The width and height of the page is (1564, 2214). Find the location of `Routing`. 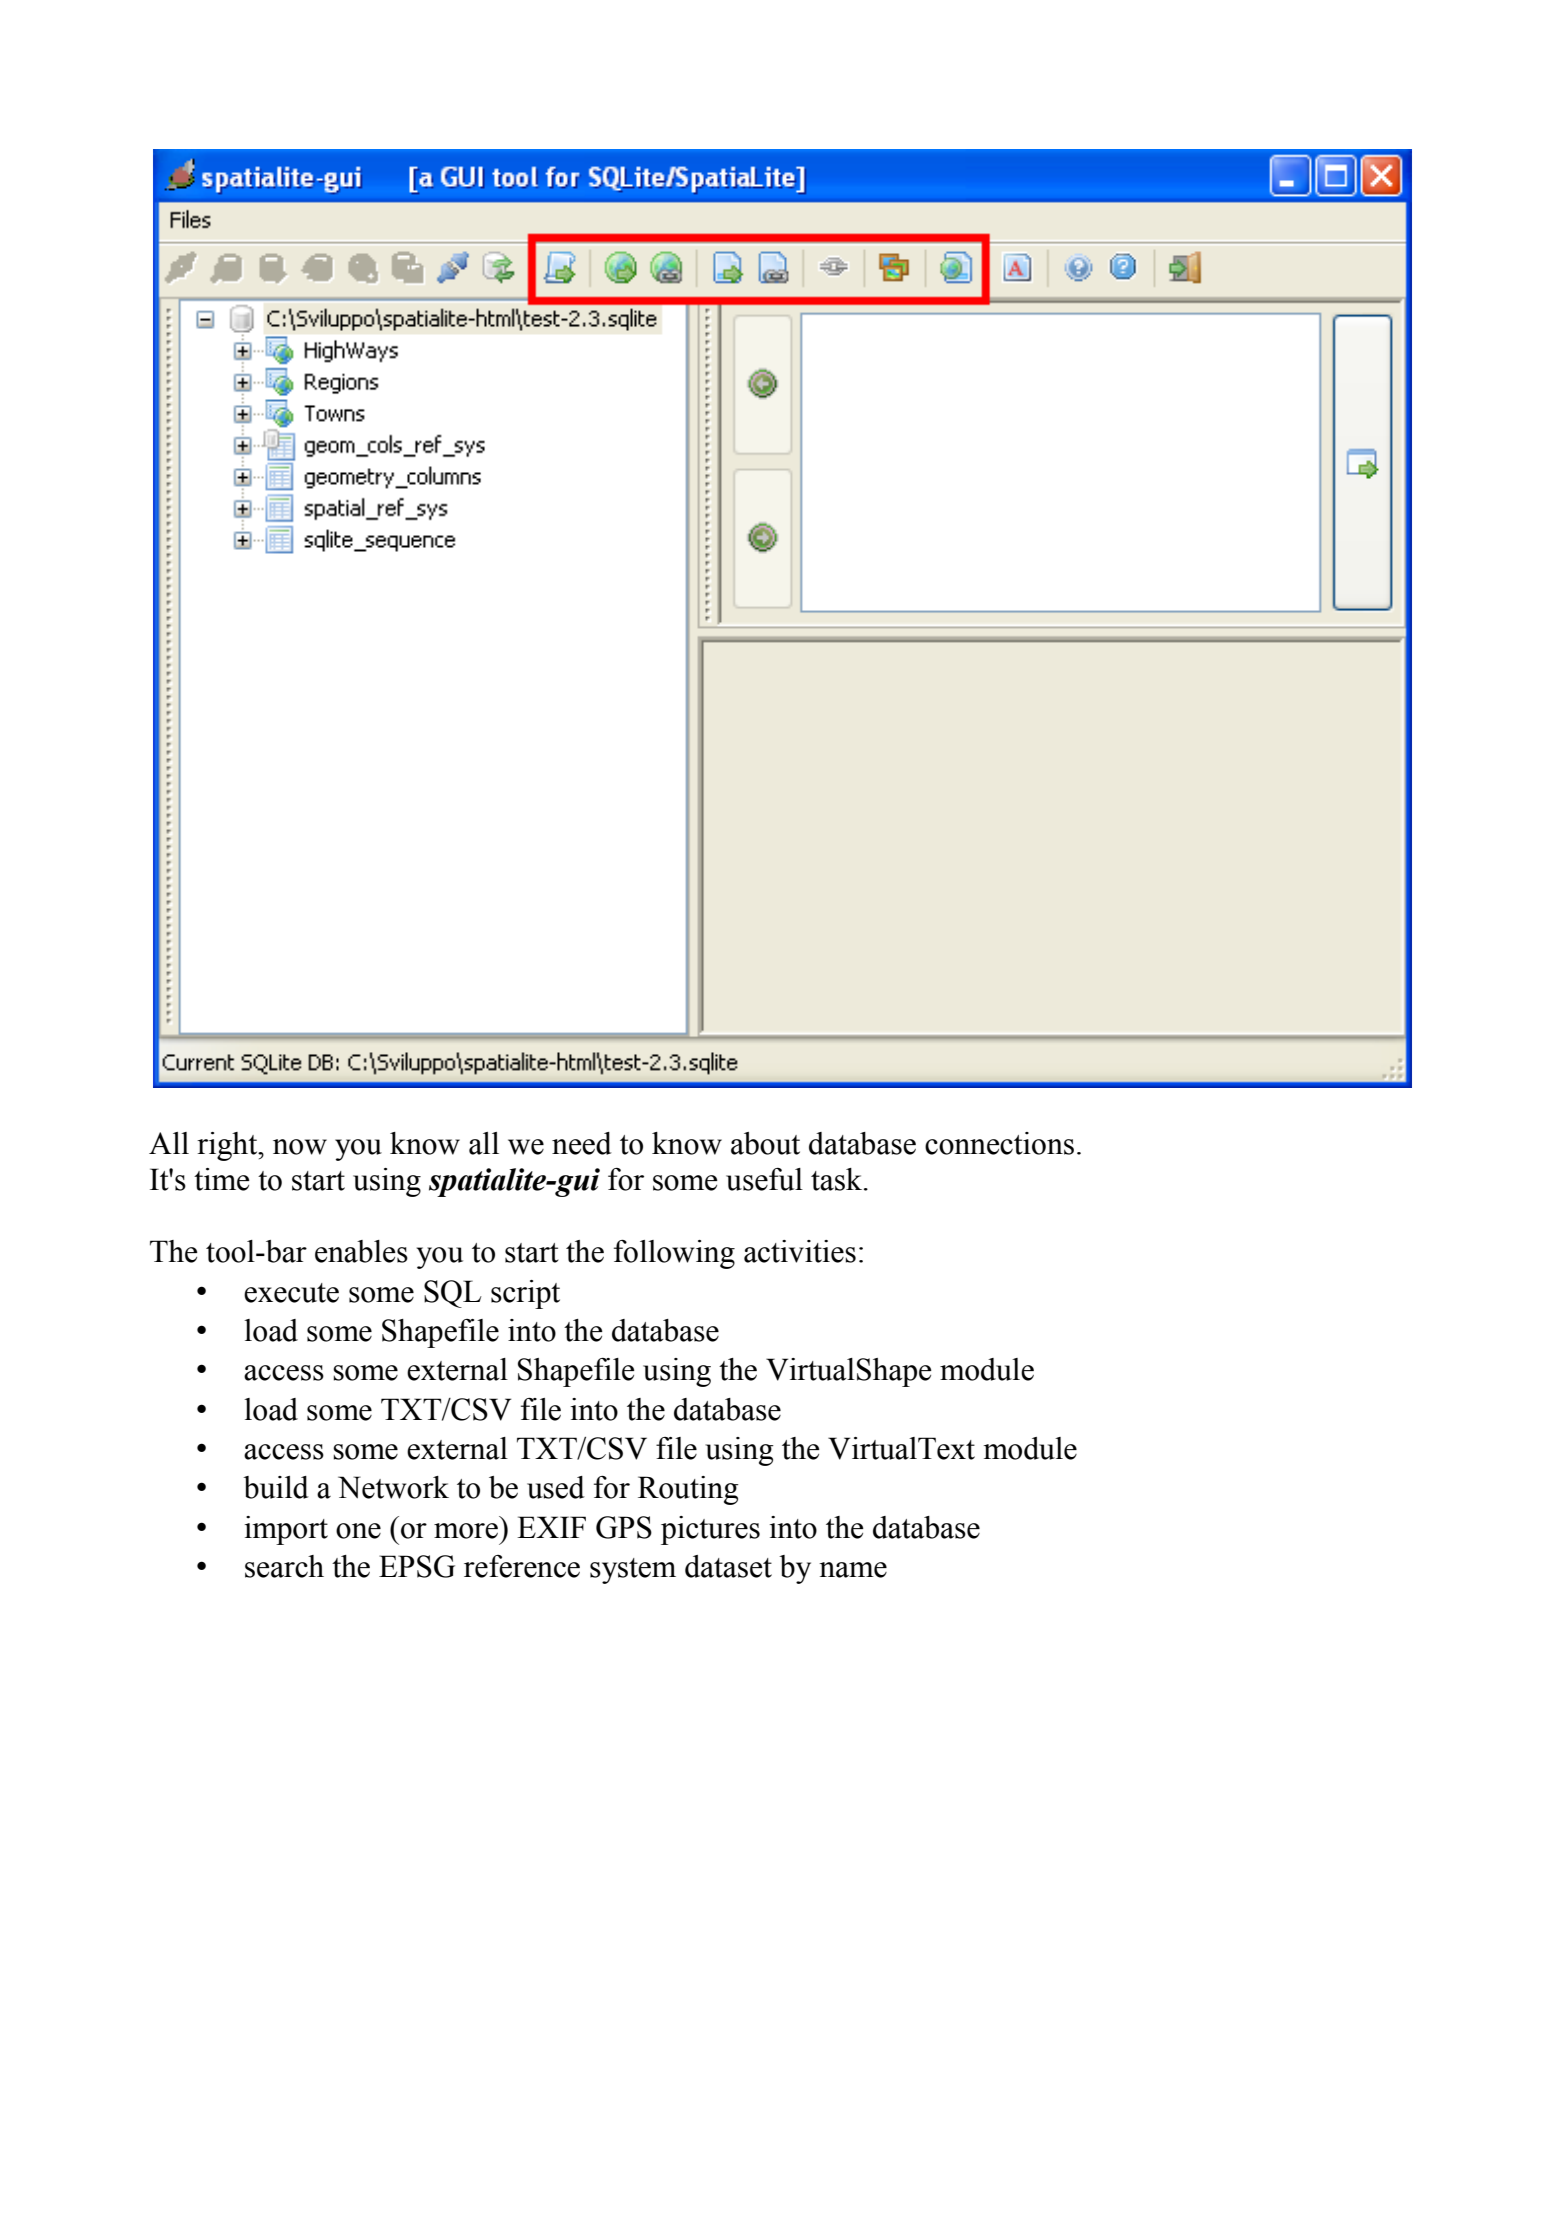

Routing is located at coordinates (688, 1490).
